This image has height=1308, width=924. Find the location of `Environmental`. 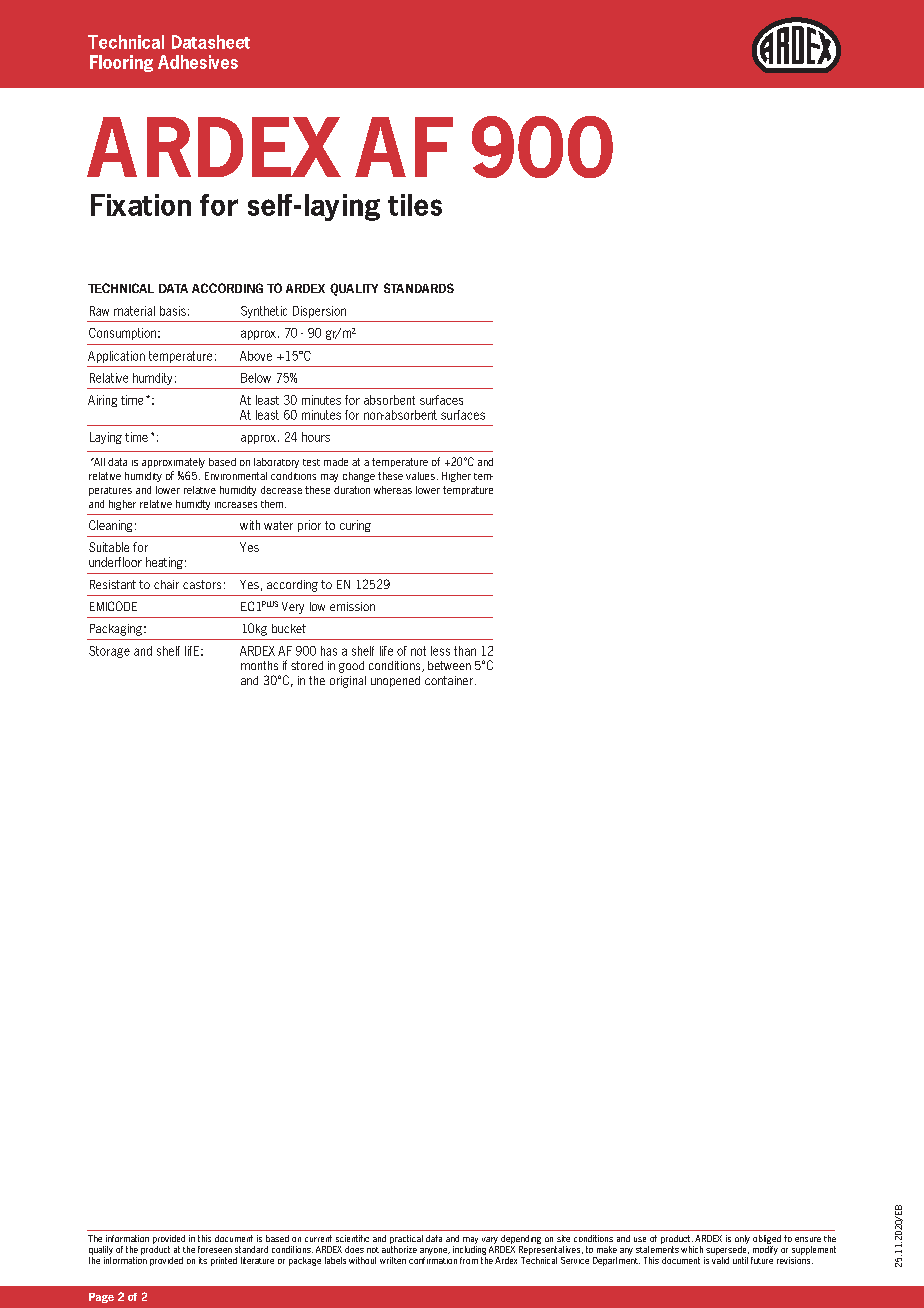

Environmental is located at coordinates (236, 476).
